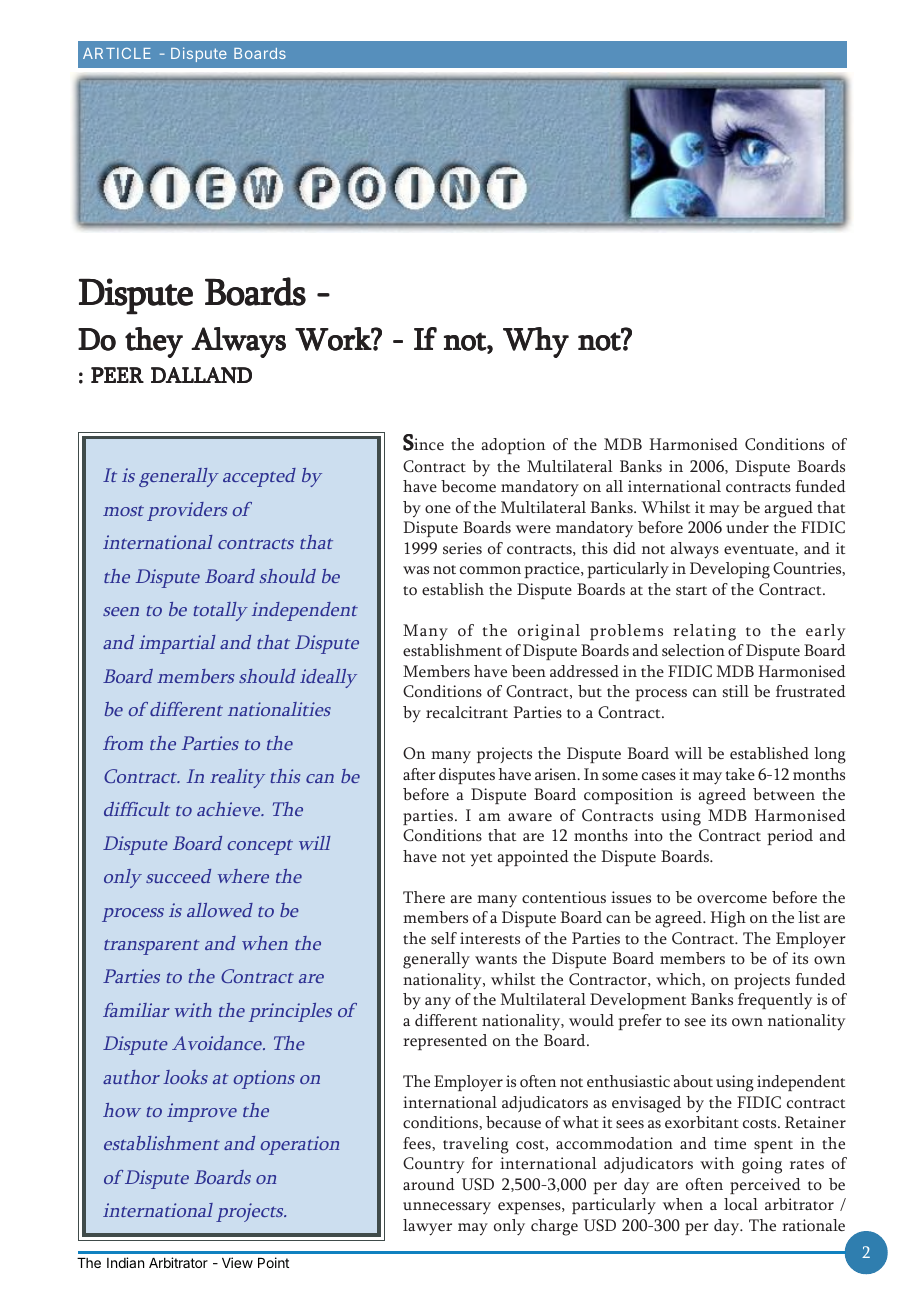 The image size is (924, 1308). Describe the element at coordinates (416, 570) in the image. I see `was` at that location.
